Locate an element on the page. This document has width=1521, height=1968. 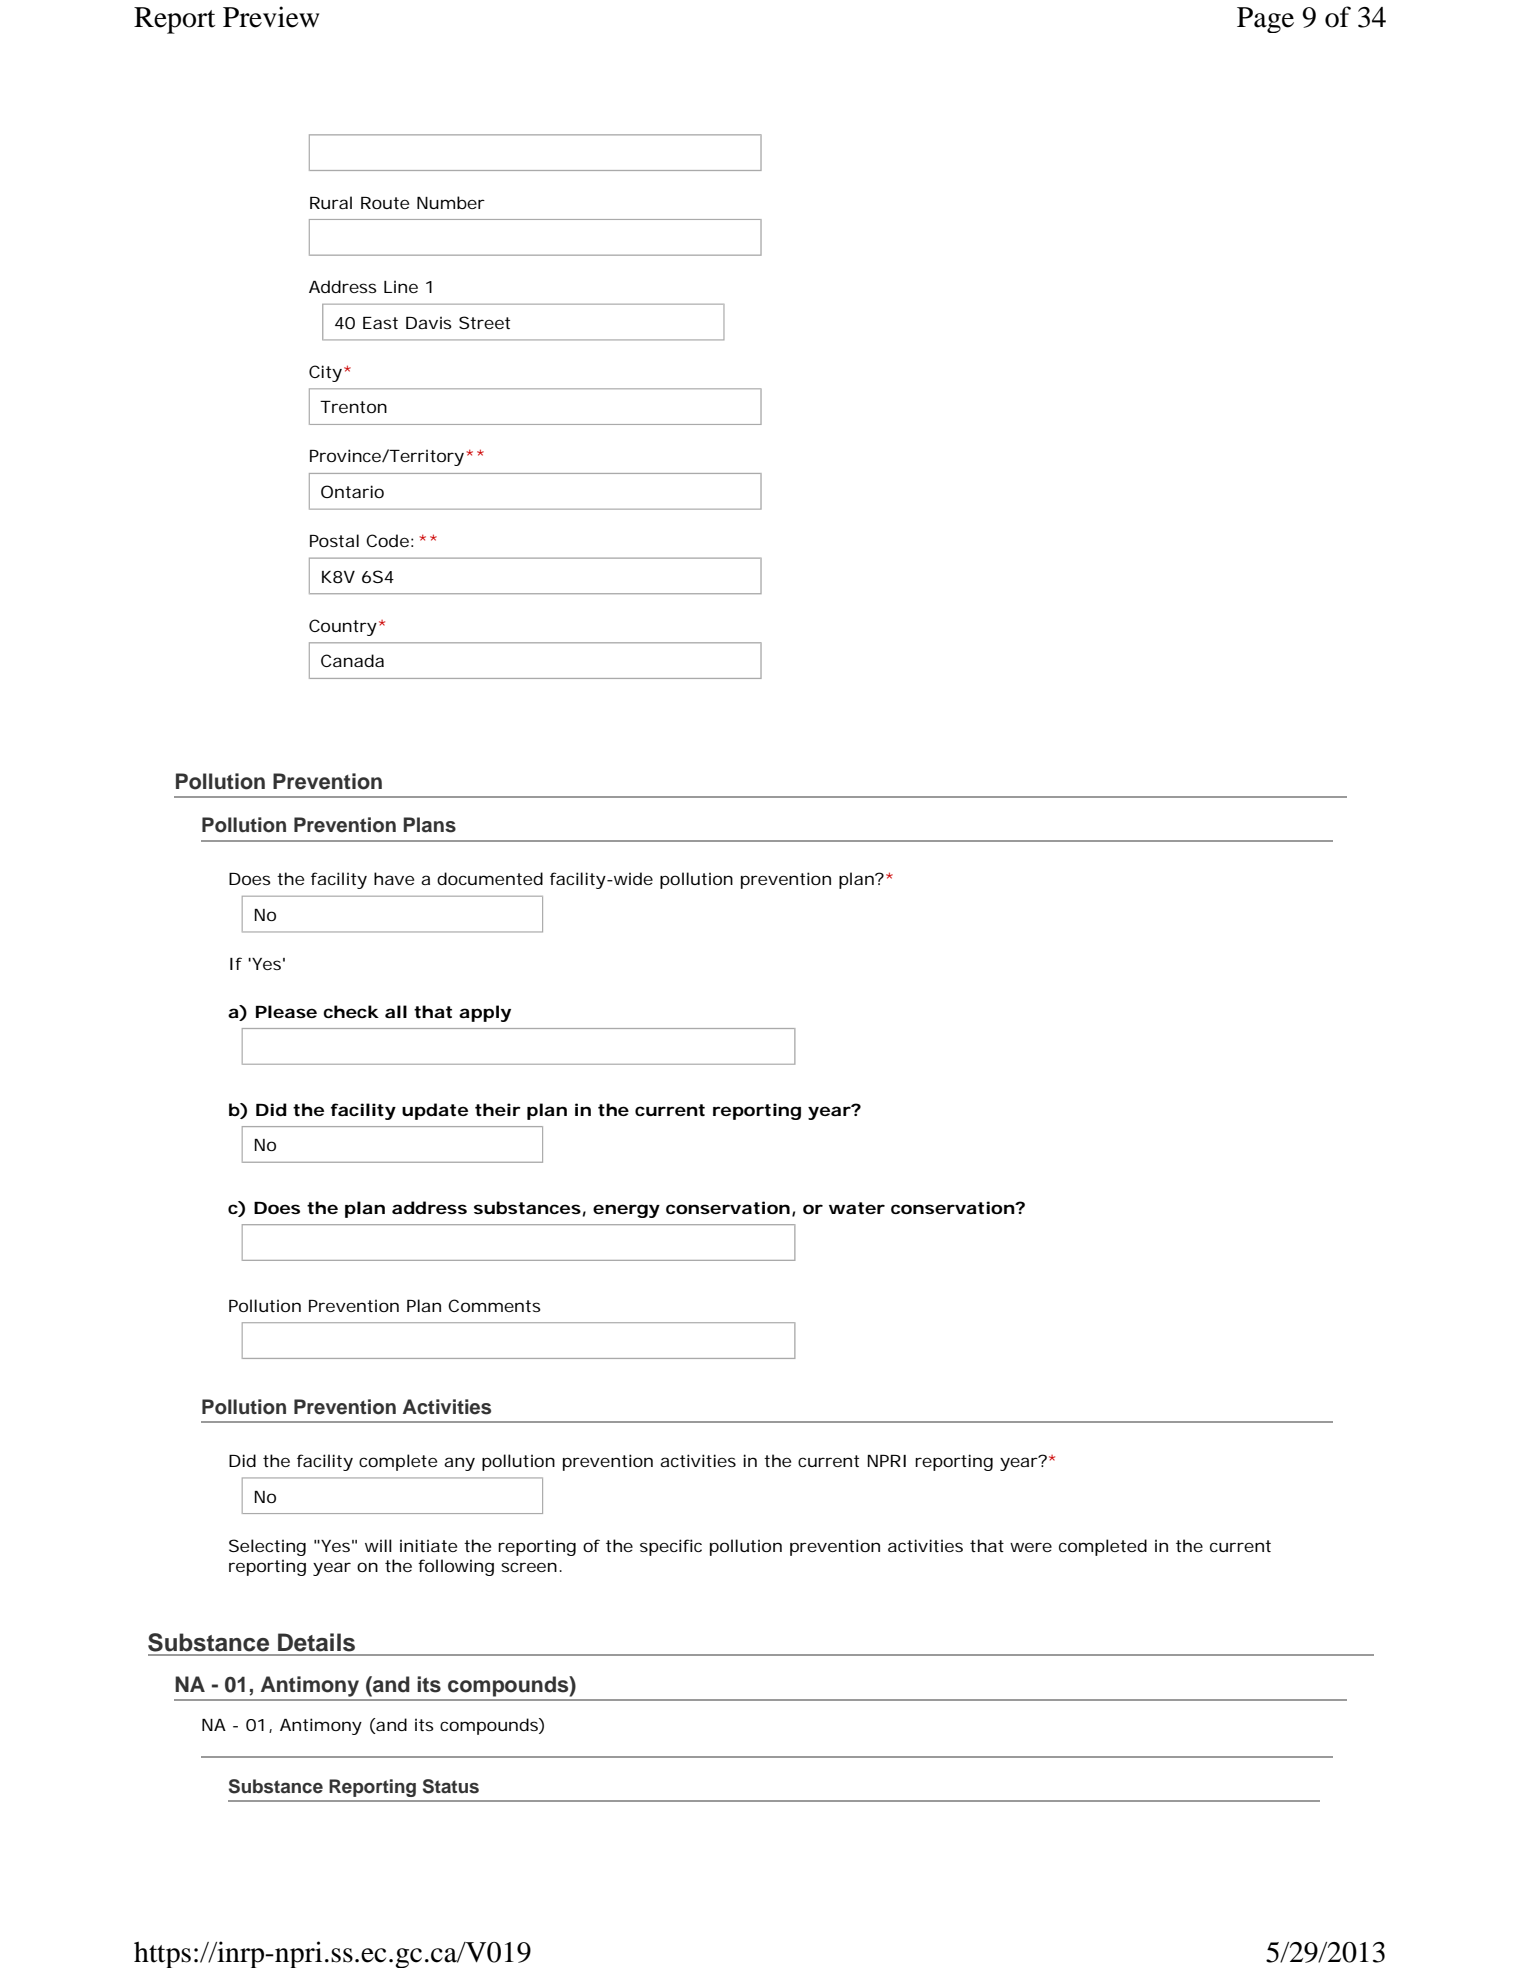
Number is located at coordinates (451, 202).
